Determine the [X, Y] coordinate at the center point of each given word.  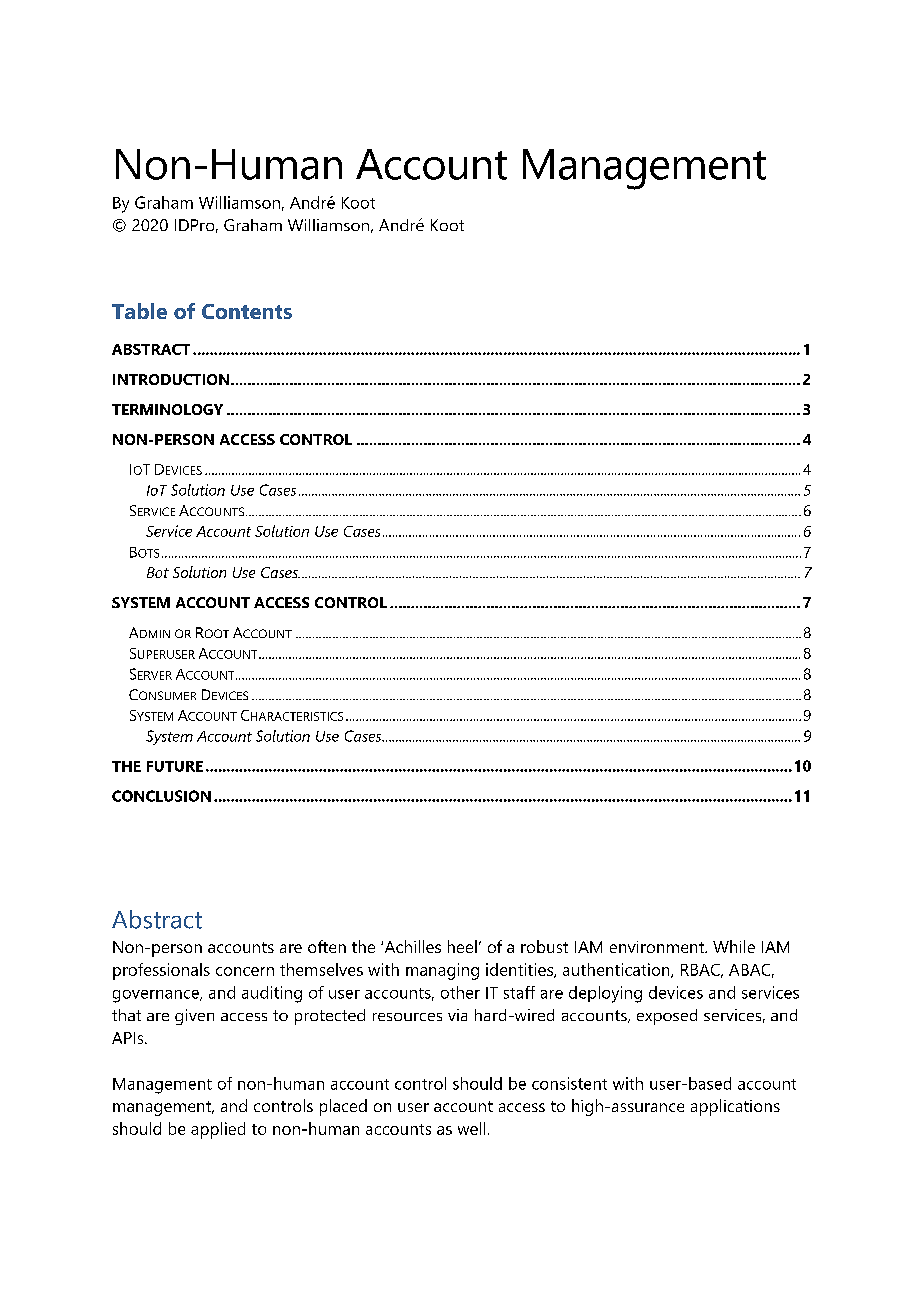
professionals [161, 971]
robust [544, 946]
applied [218, 1130]
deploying [605, 994]
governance [157, 996]
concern [245, 971]
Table [139, 311]
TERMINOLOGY [167, 409]
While [734, 946]
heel [462, 946]
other [460, 992]
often [327, 946]
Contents [247, 311]
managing [442, 971]
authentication [617, 970]
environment [658, 947]
